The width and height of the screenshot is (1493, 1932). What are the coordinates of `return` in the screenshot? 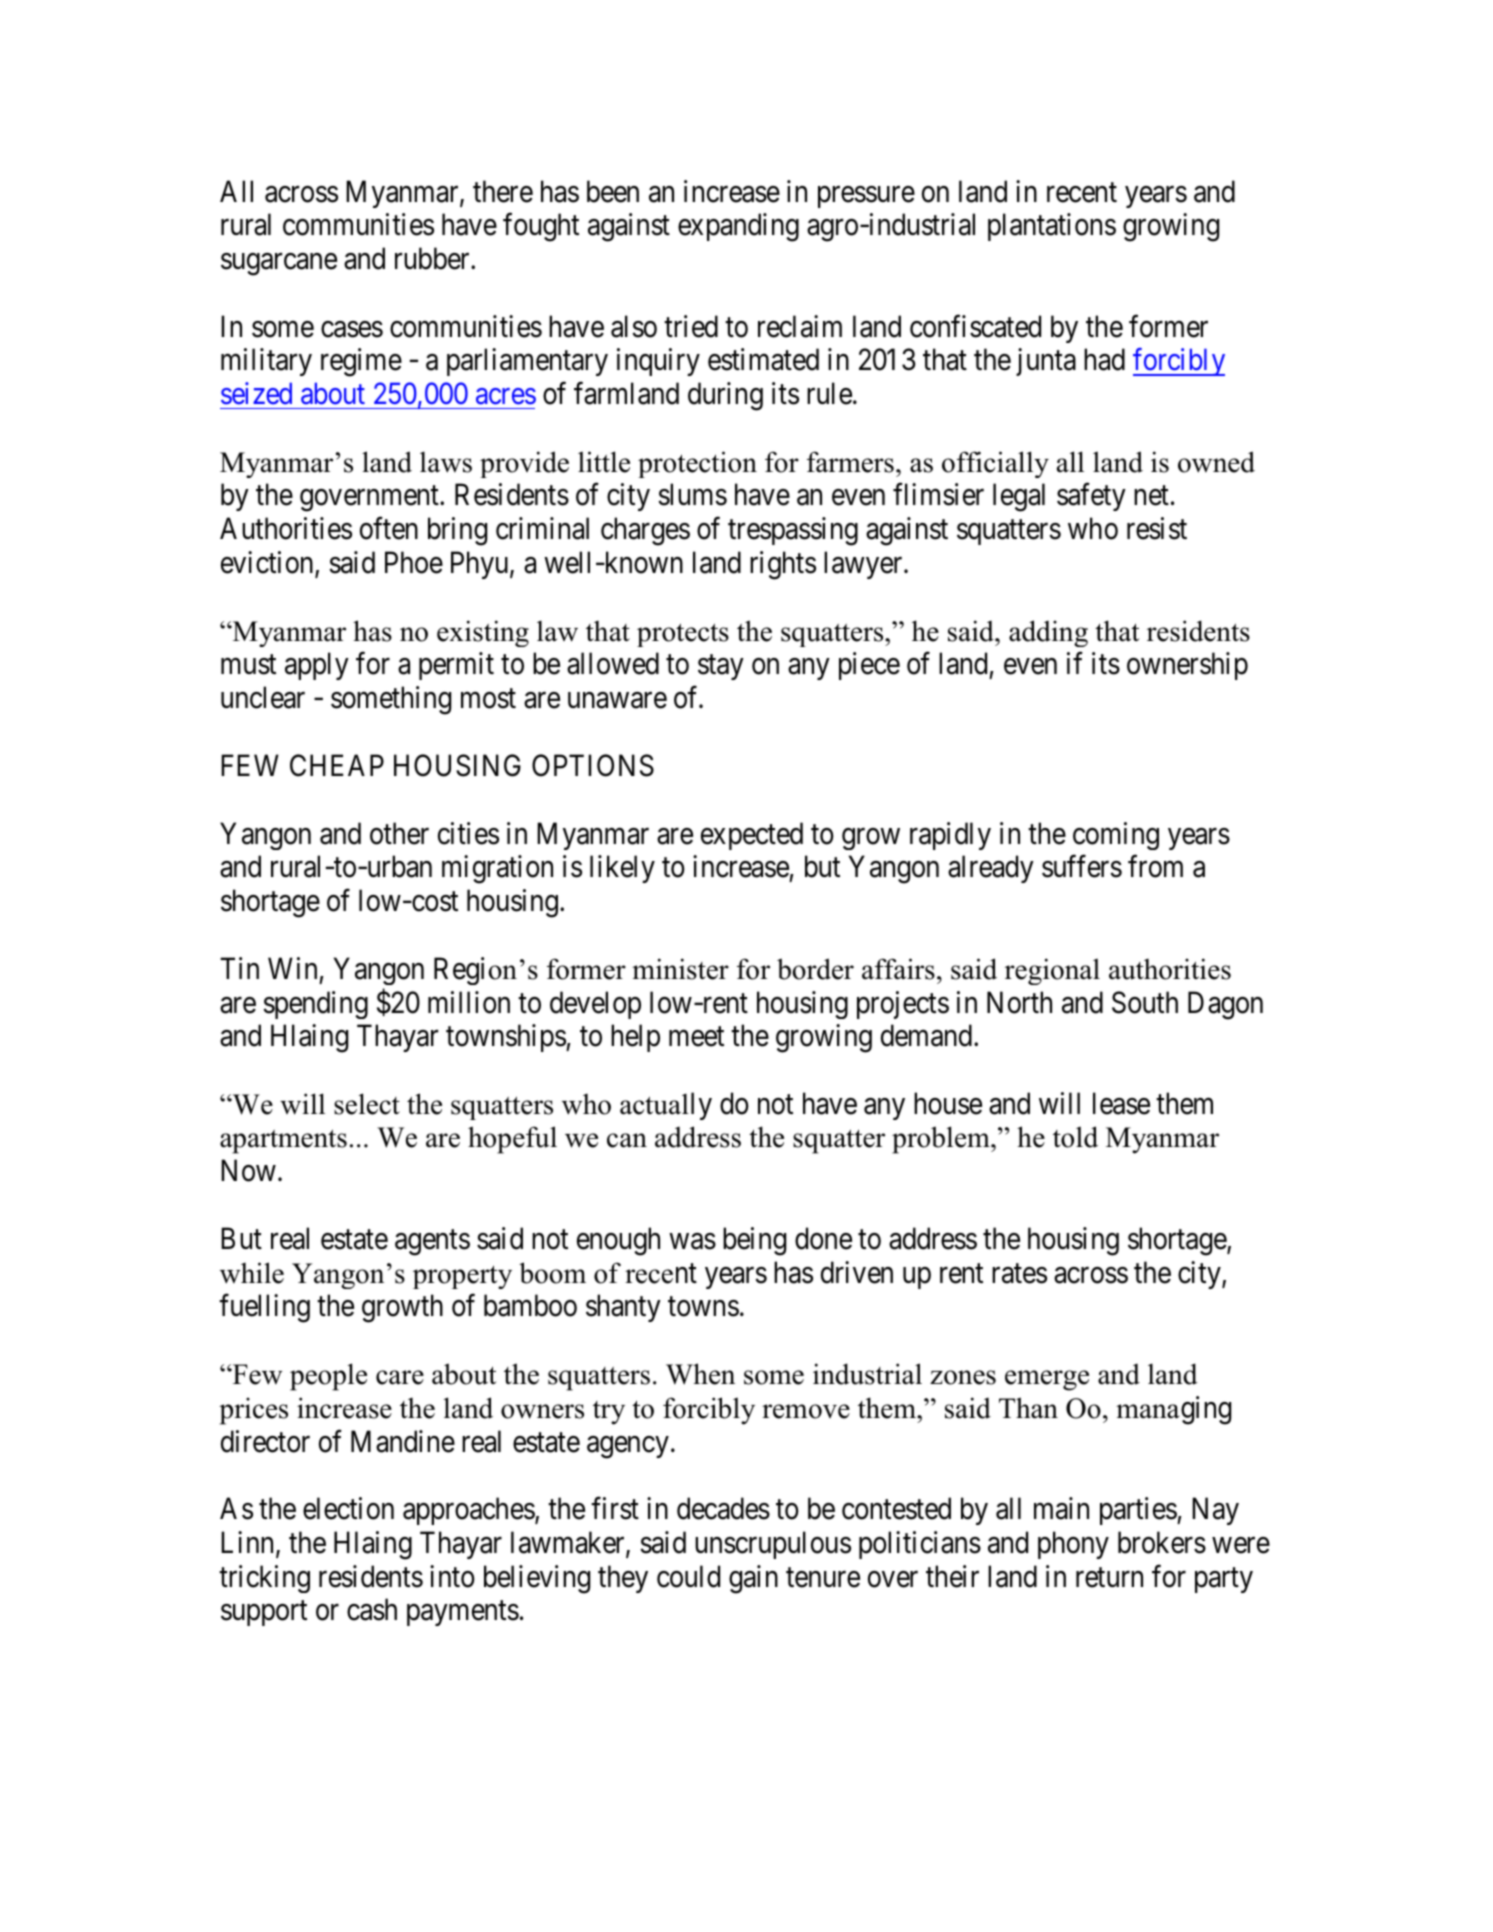 It's located at (1109, 1578).
